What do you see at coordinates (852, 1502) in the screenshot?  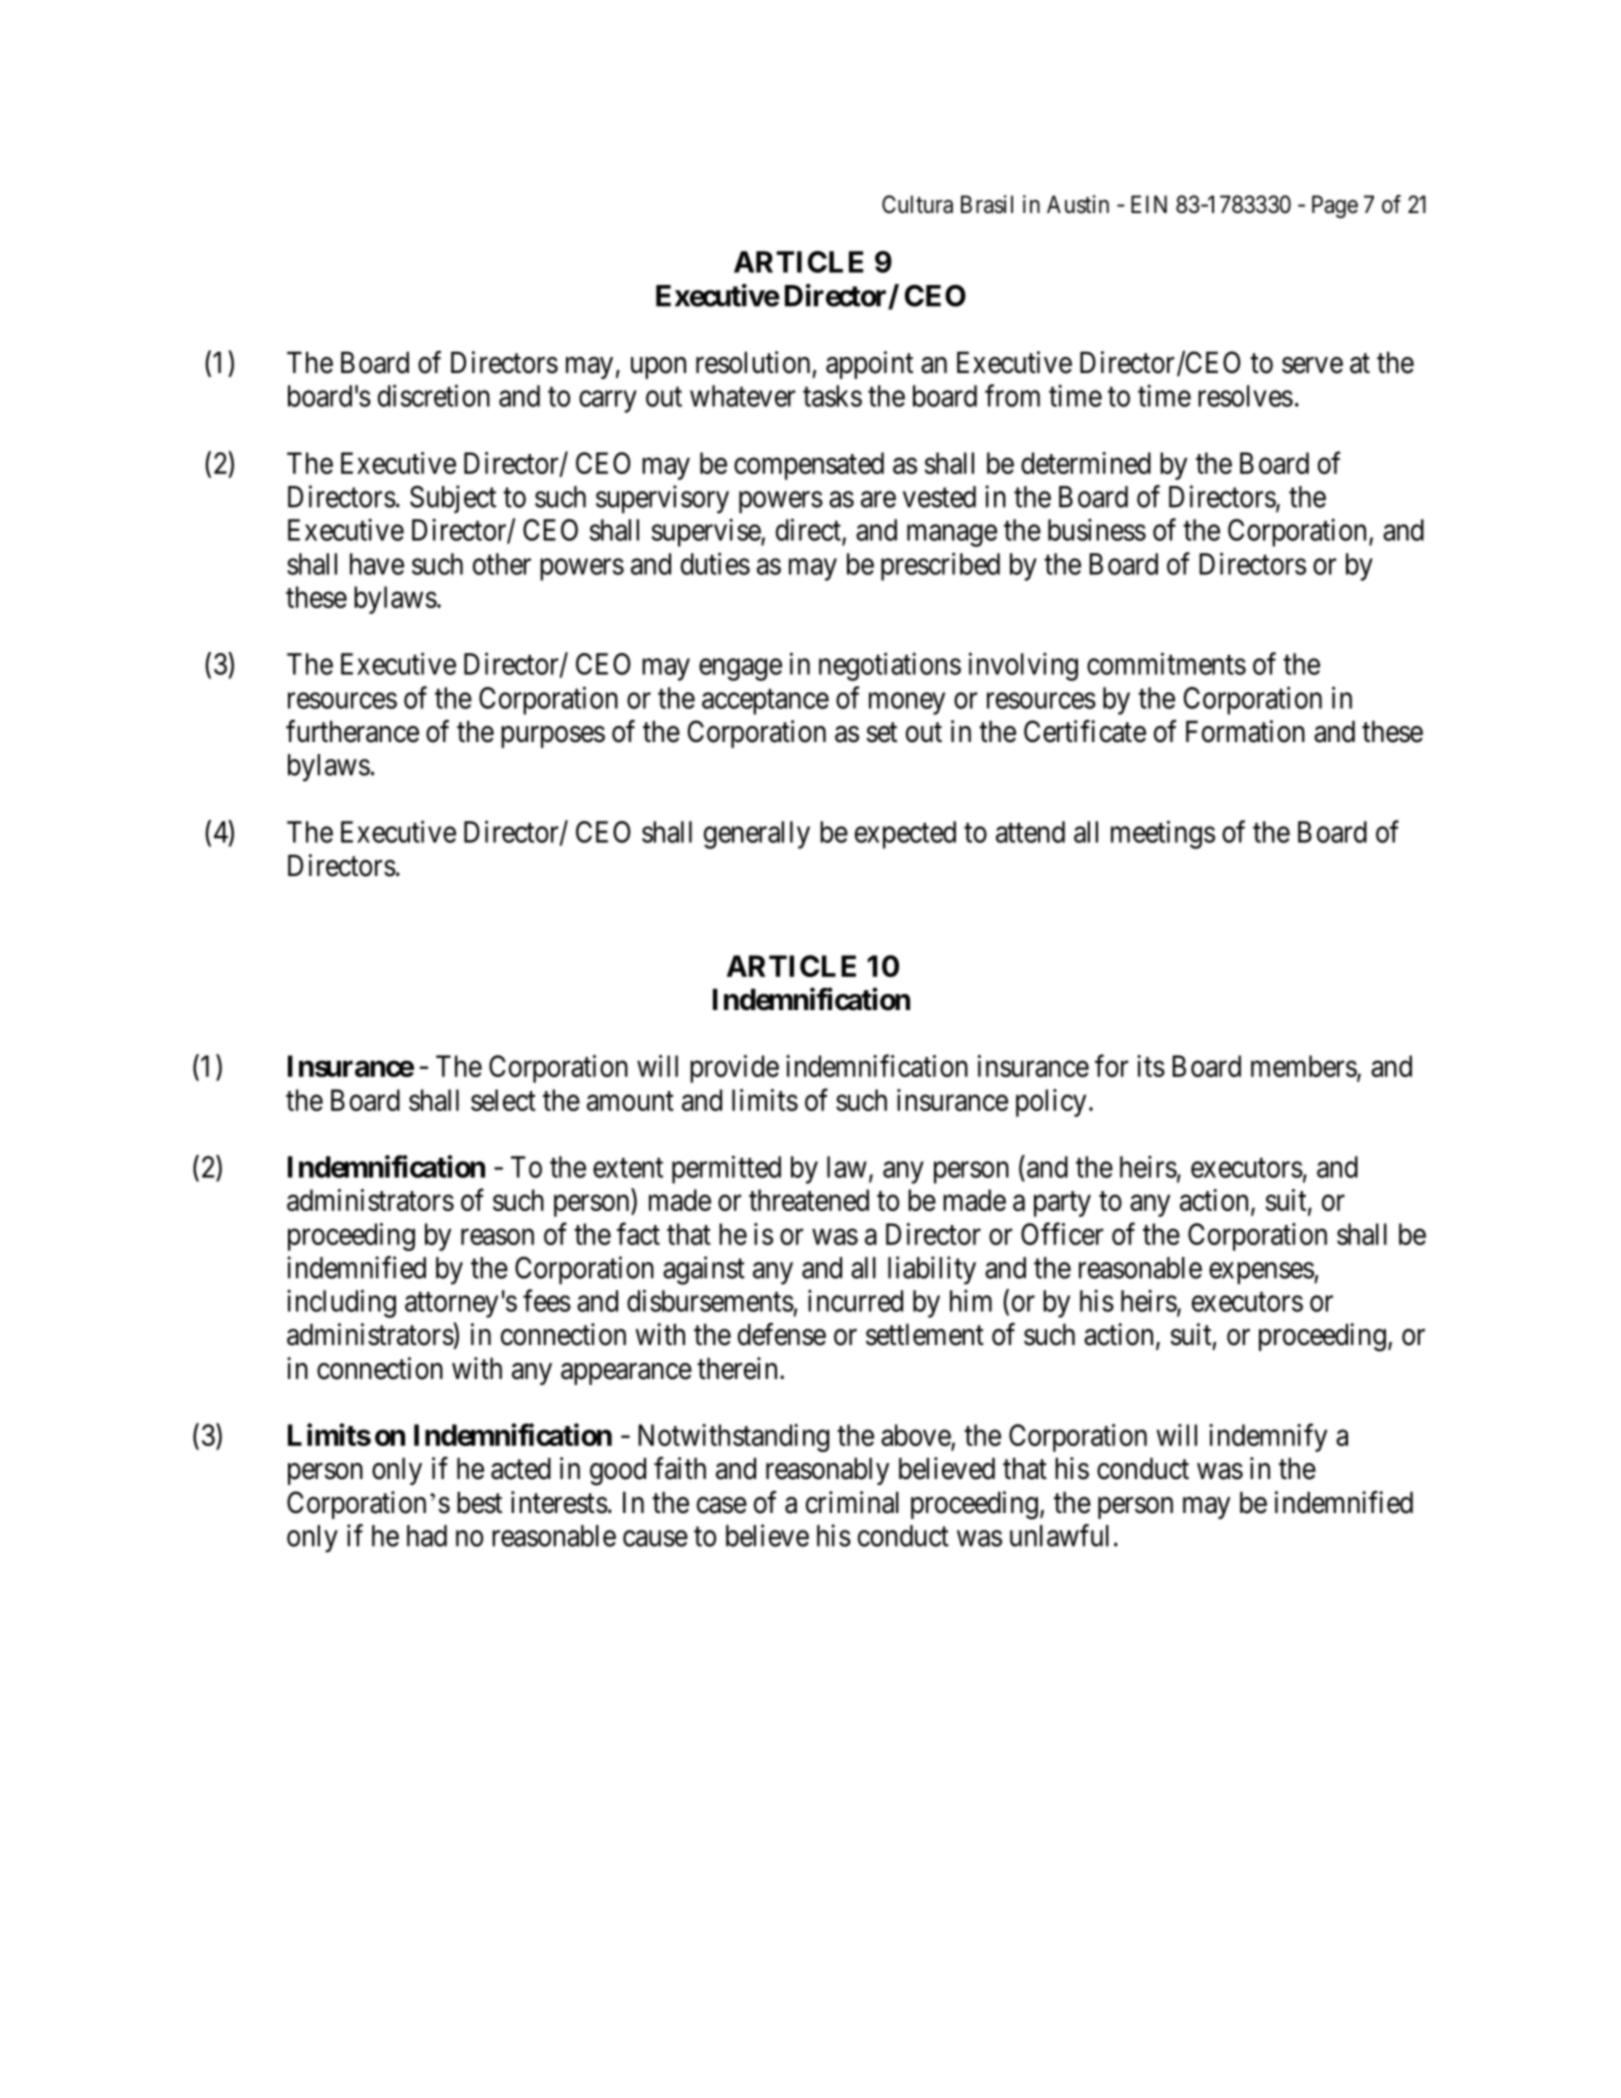 I see `criminal` at bounding box center [852, 1502].
